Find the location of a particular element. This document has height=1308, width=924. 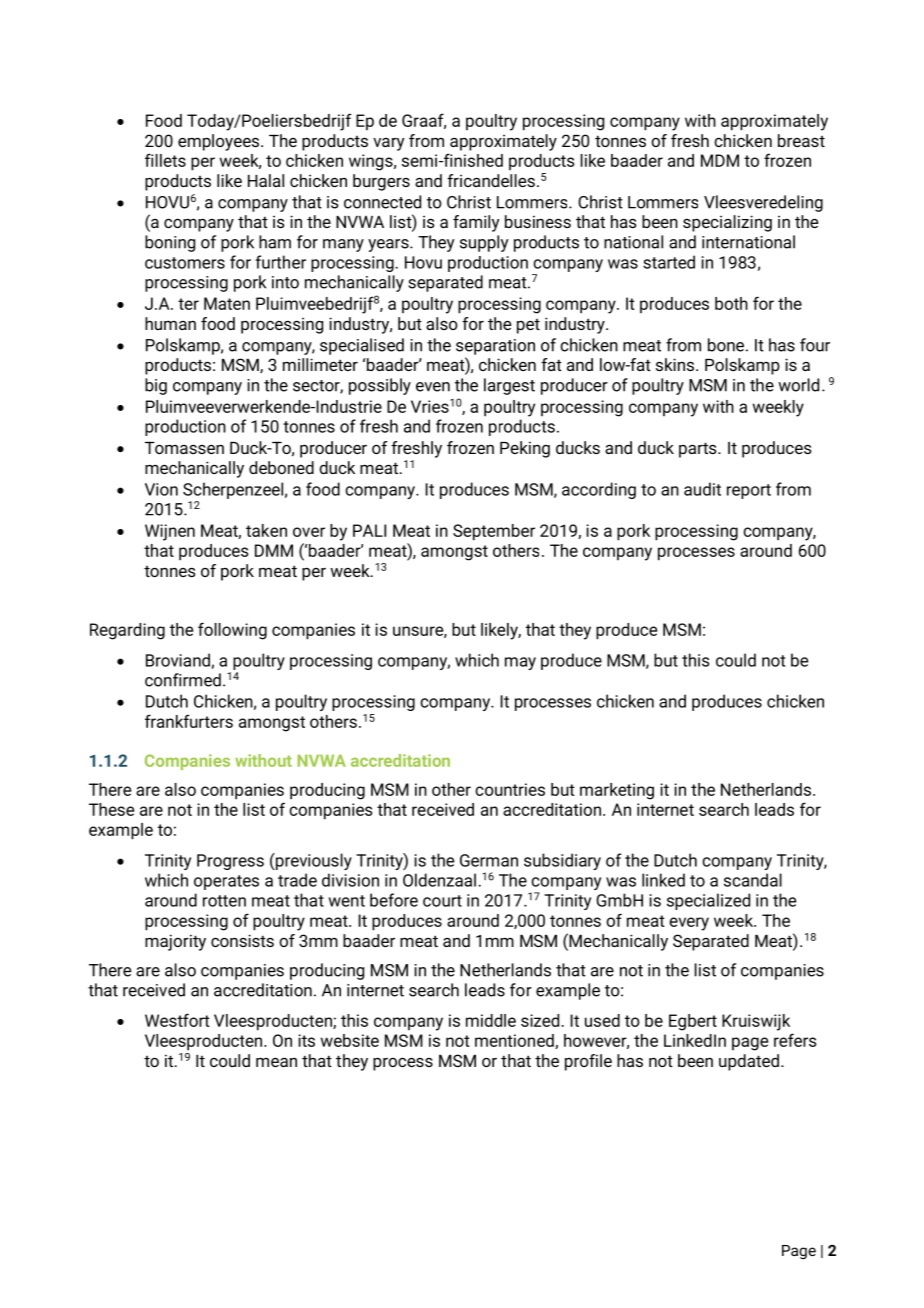

middle is located at coordinates (491, 1020).
